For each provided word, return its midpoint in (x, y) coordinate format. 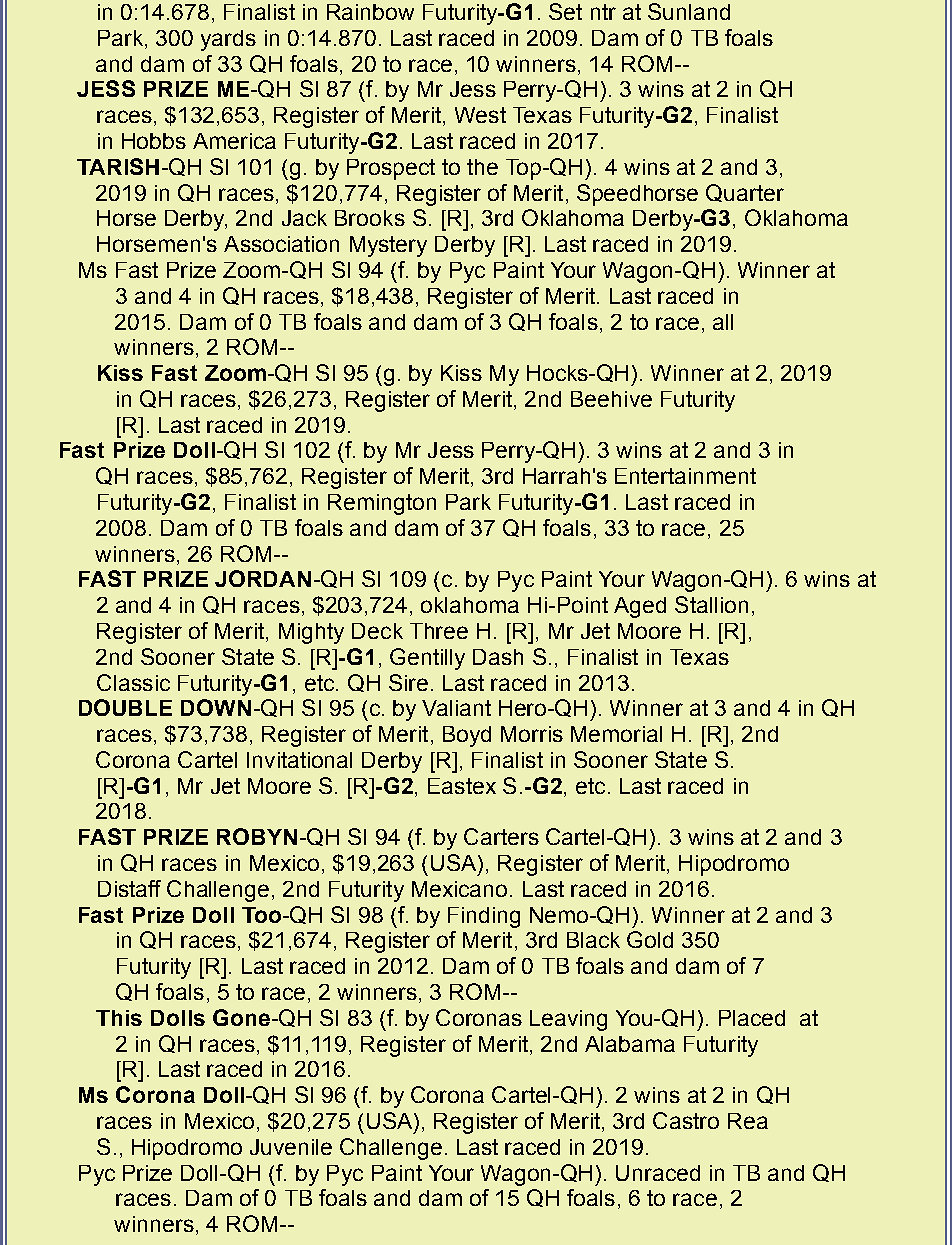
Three (439, 631)
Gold (650, 939)
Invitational (299, 760)
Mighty (311, 633)
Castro (686, 1120)
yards (228, 40)
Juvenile (291, 1147)
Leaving (568, 1020)
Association (281, 244)
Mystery (388, 246)
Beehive (611, 399)
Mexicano (459, 889)
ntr (603, 12)
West (480, 115)
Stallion (711, 604)
